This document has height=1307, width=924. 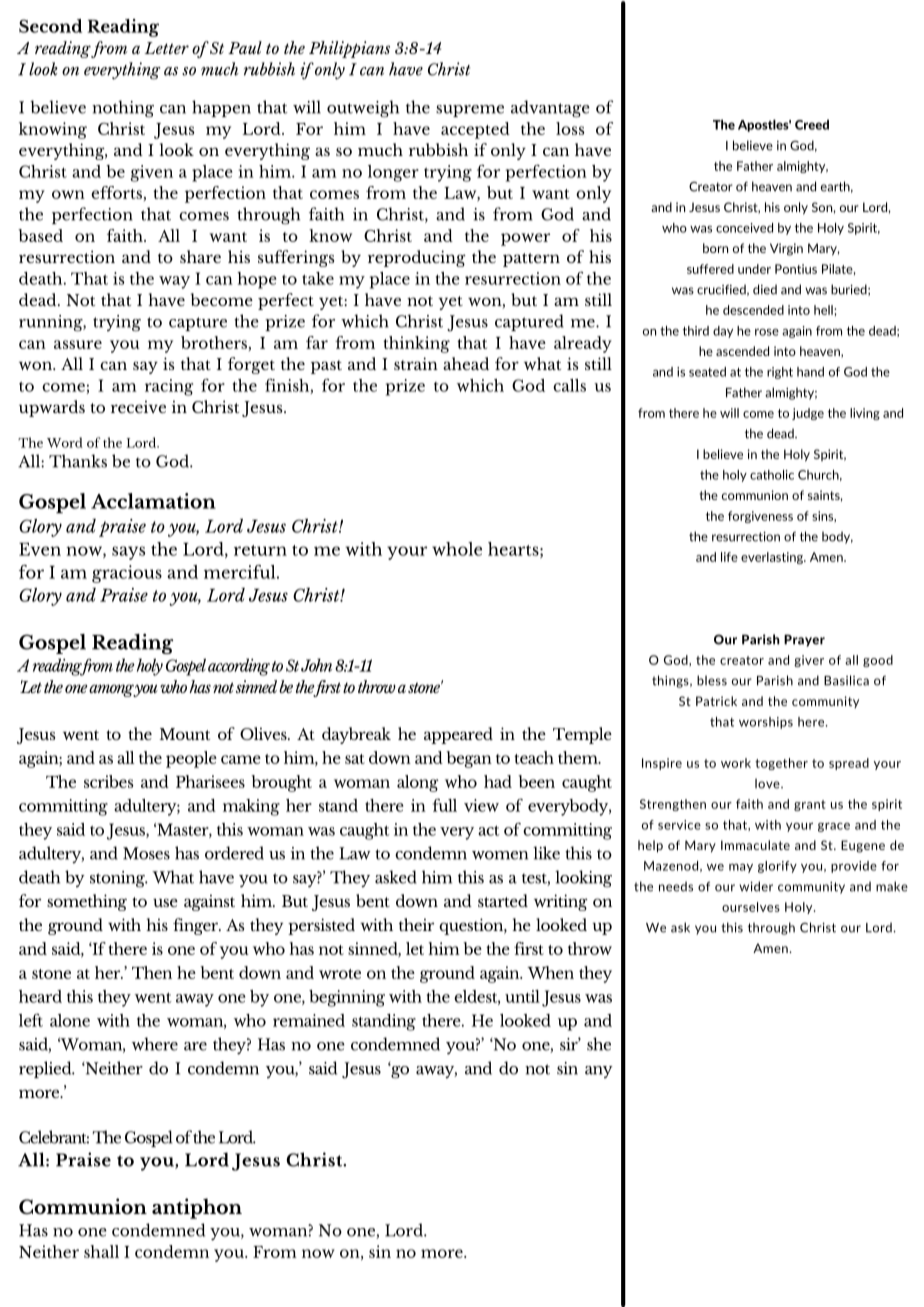 What do you see at coordinates (599, 1072) in the document?
I see `any` at bounding box center [599, 1072].
